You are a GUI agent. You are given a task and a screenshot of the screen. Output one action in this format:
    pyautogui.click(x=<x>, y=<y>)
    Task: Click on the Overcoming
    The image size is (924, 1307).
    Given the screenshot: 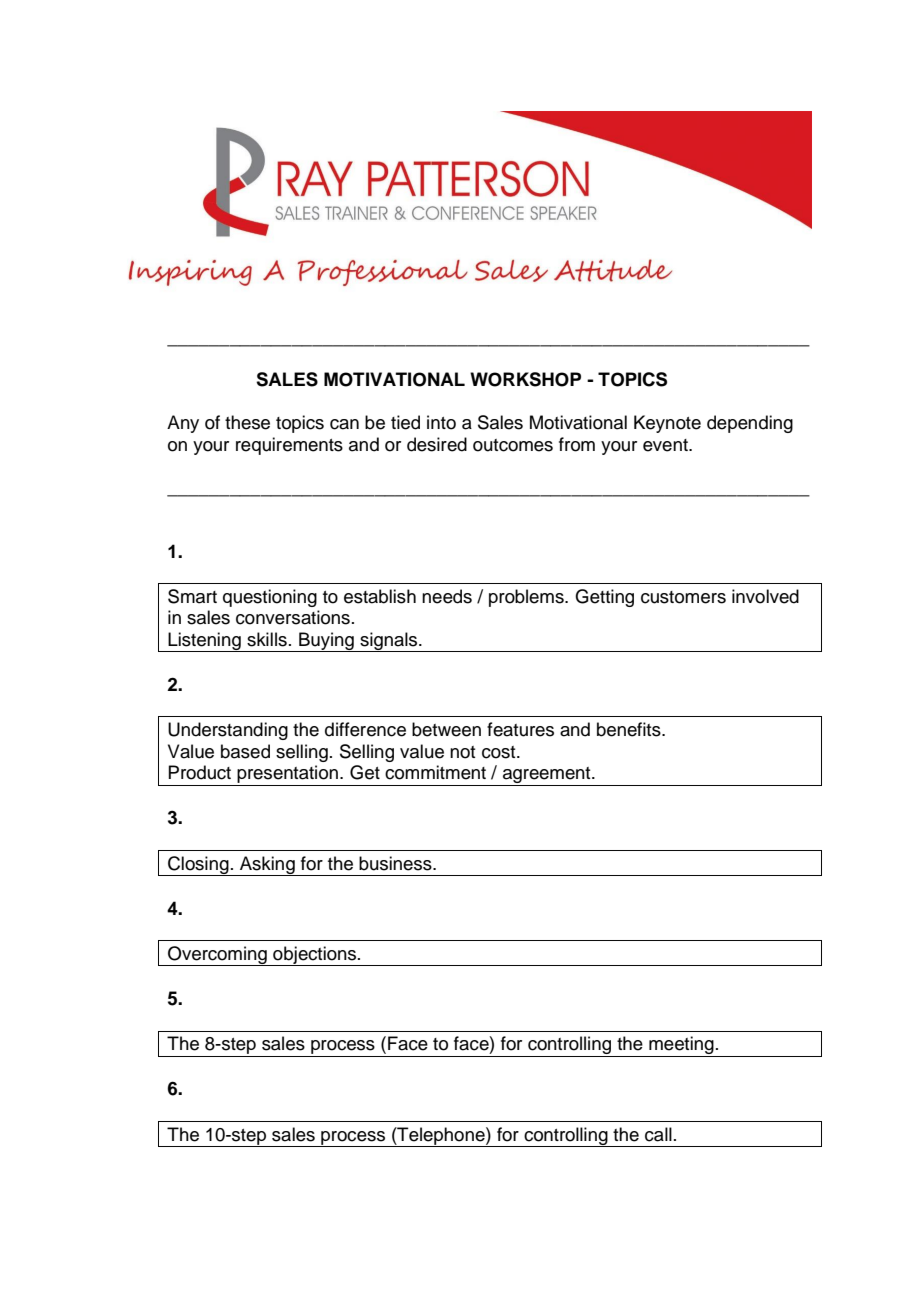 What is the action you would take?
    pyautogui.click(x=217, y=956)
